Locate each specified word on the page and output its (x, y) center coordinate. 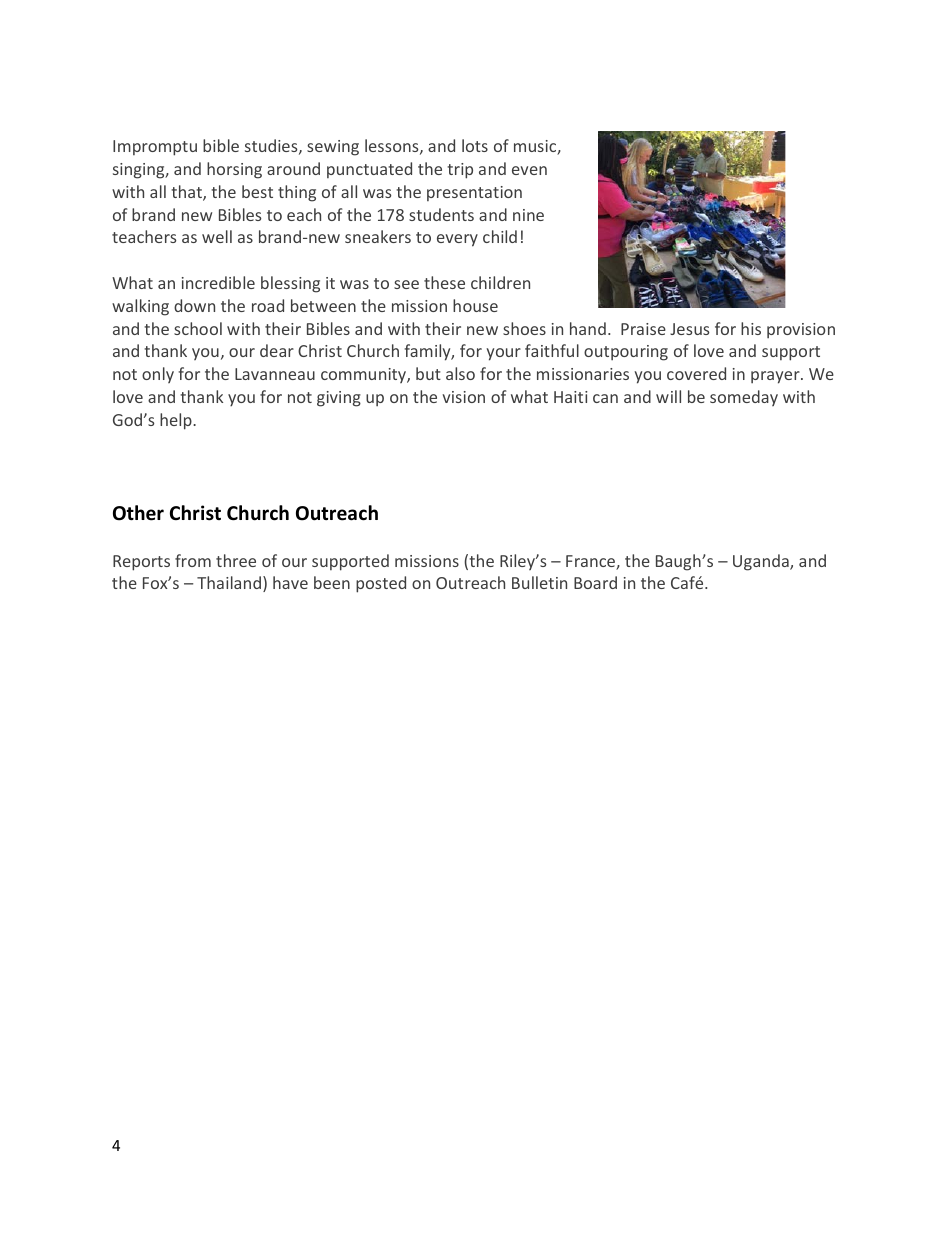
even (529, 170)
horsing (234, 170)
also (460, 373)
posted (381, 584)
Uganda (762, 562)
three (236, 560)
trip (460, 171)
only (158, 375)
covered (696, 373)
